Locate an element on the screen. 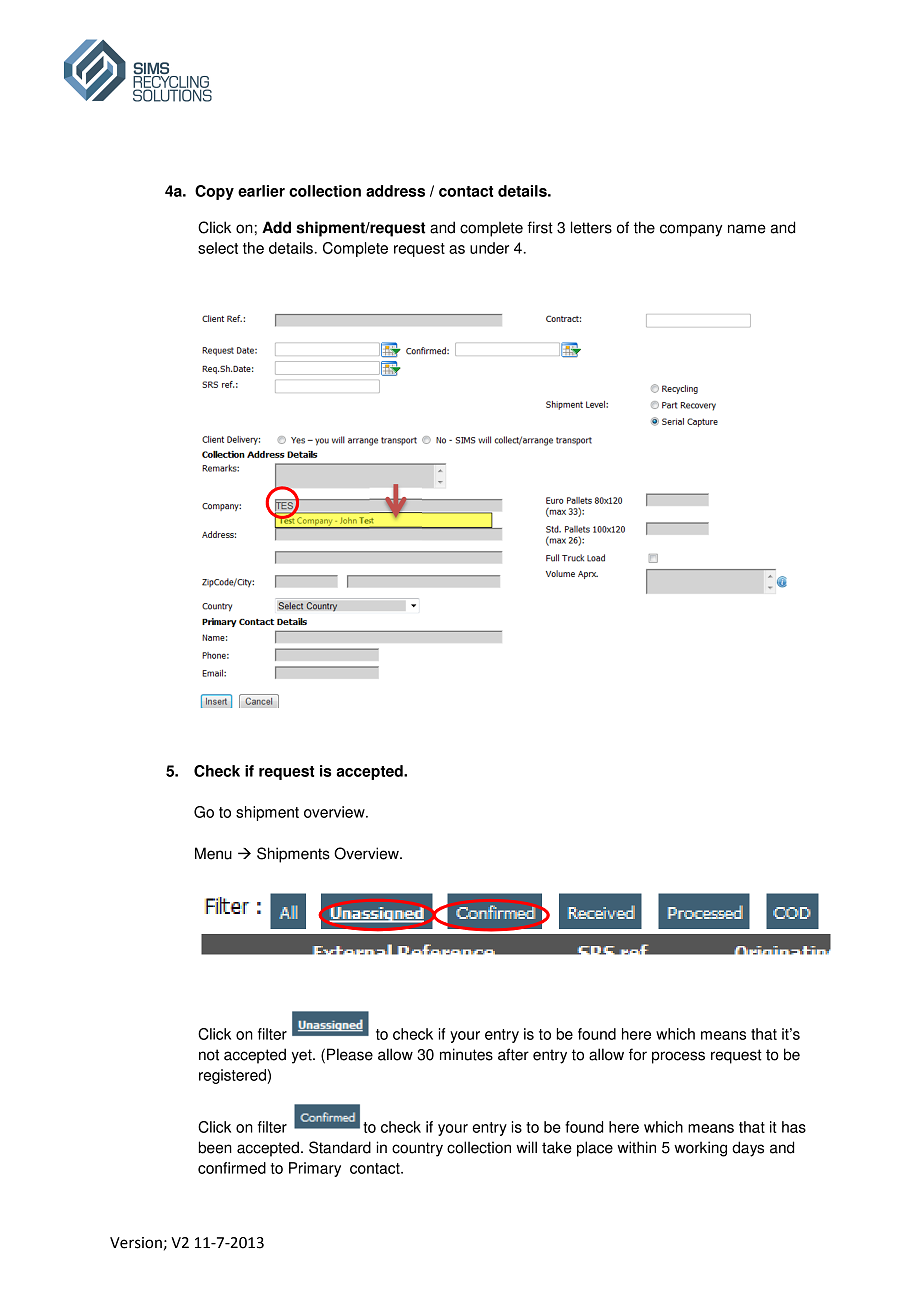  letters is located at coordinates (591, 227).
